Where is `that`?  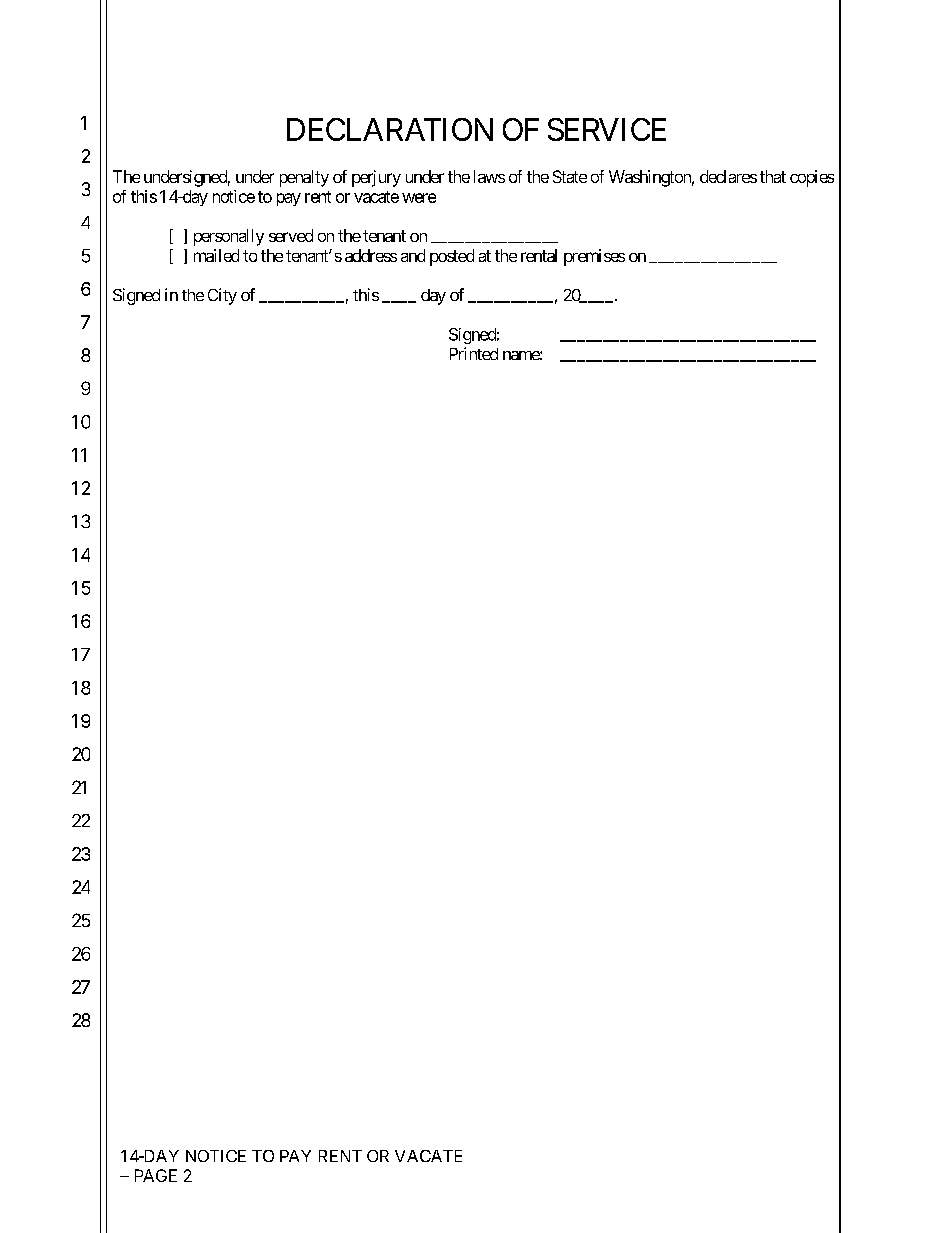 that is located at coordinates (773, 176).
